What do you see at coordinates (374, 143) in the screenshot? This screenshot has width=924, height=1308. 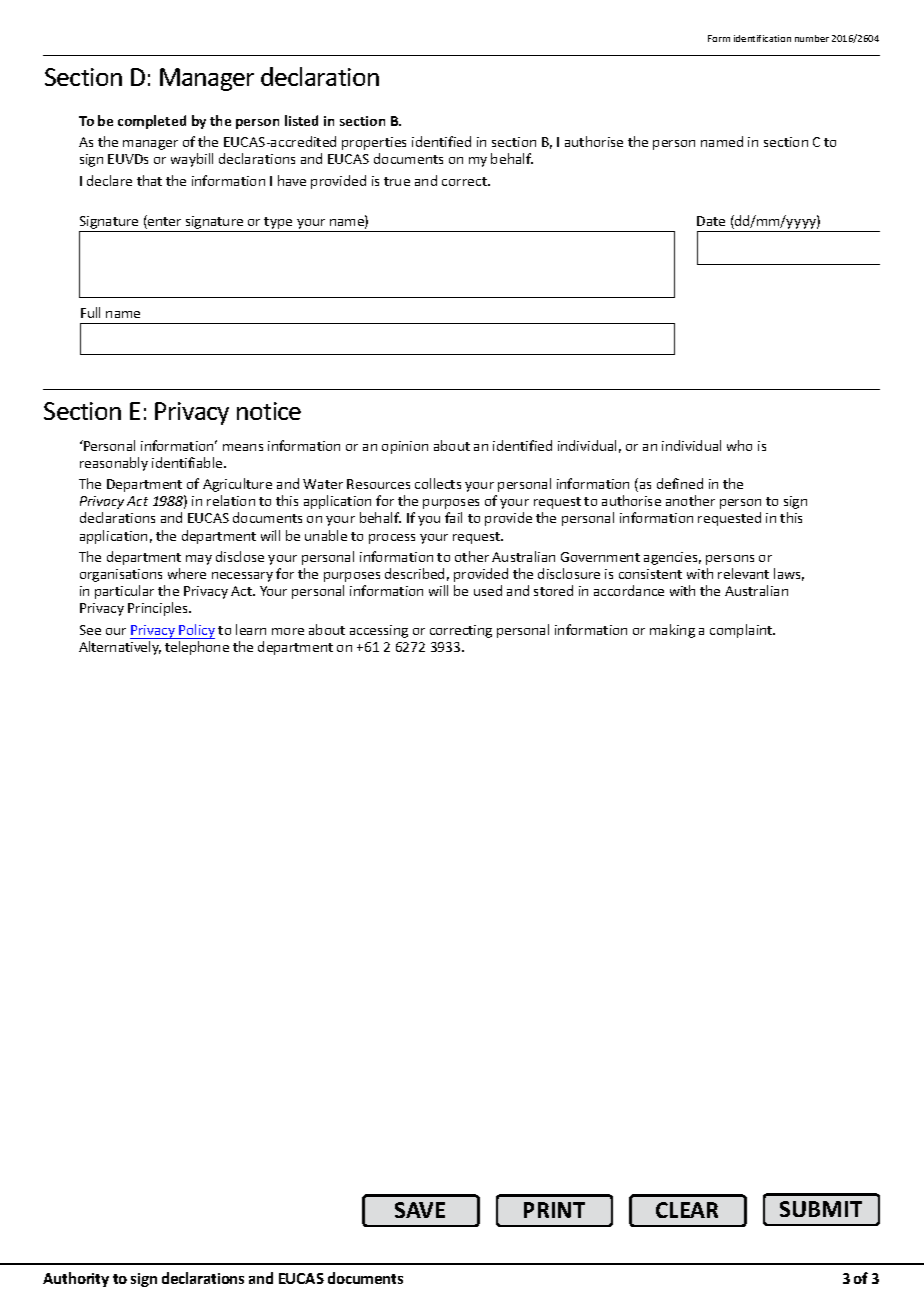 I see `properties` at bounding box center [374, 143].
